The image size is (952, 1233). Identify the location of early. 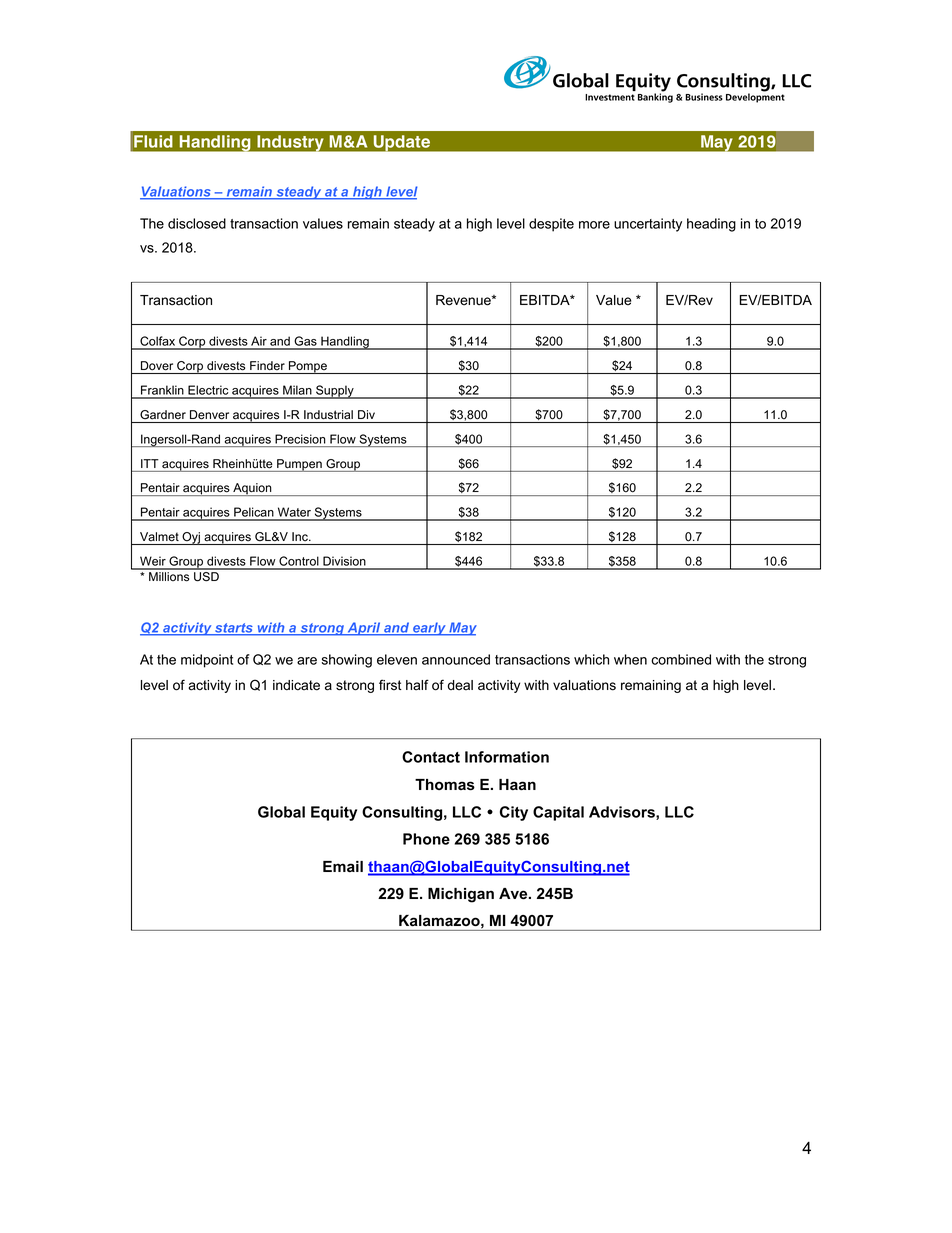
(429, 629).
